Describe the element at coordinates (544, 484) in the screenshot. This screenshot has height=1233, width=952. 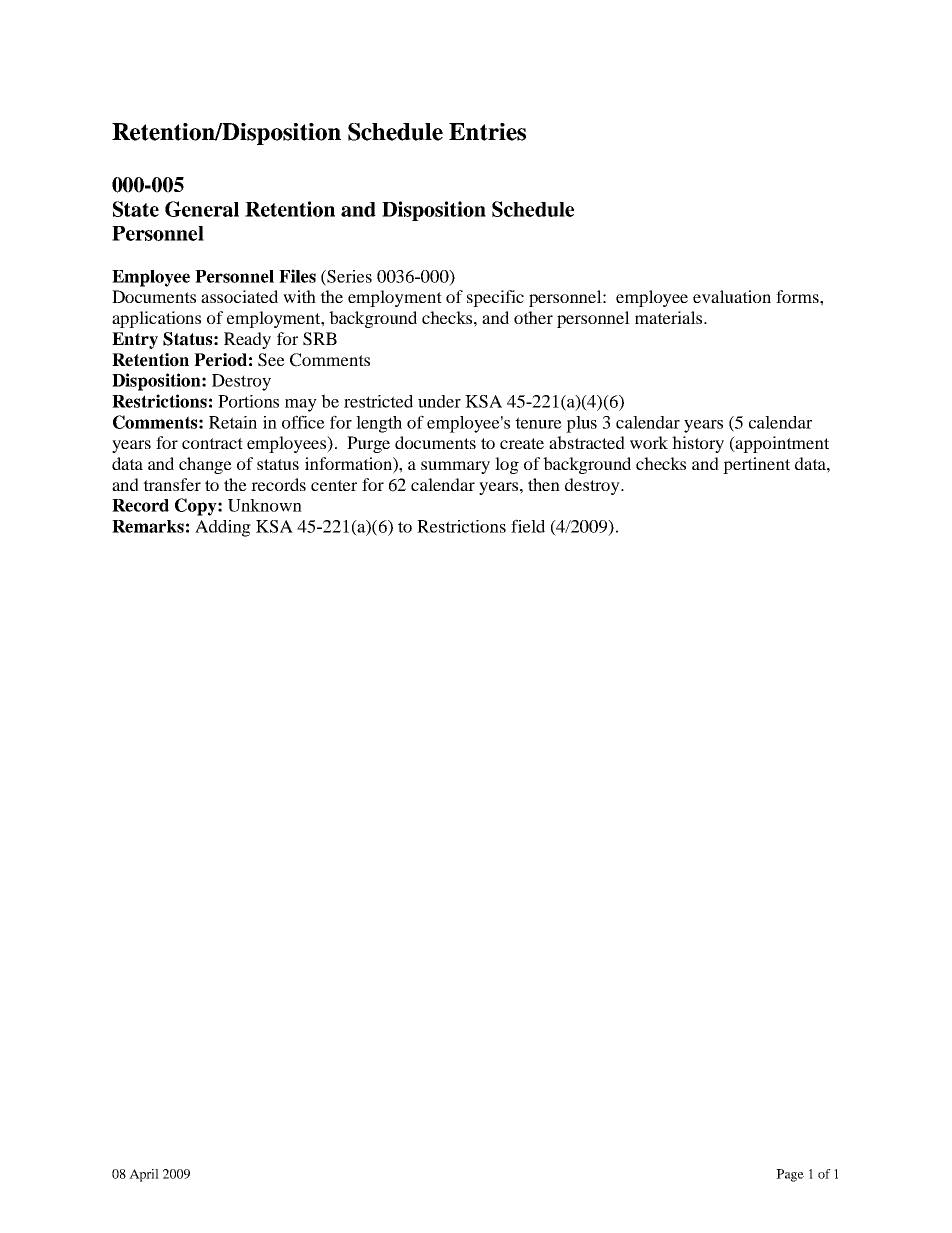
I see `then` at that location.
